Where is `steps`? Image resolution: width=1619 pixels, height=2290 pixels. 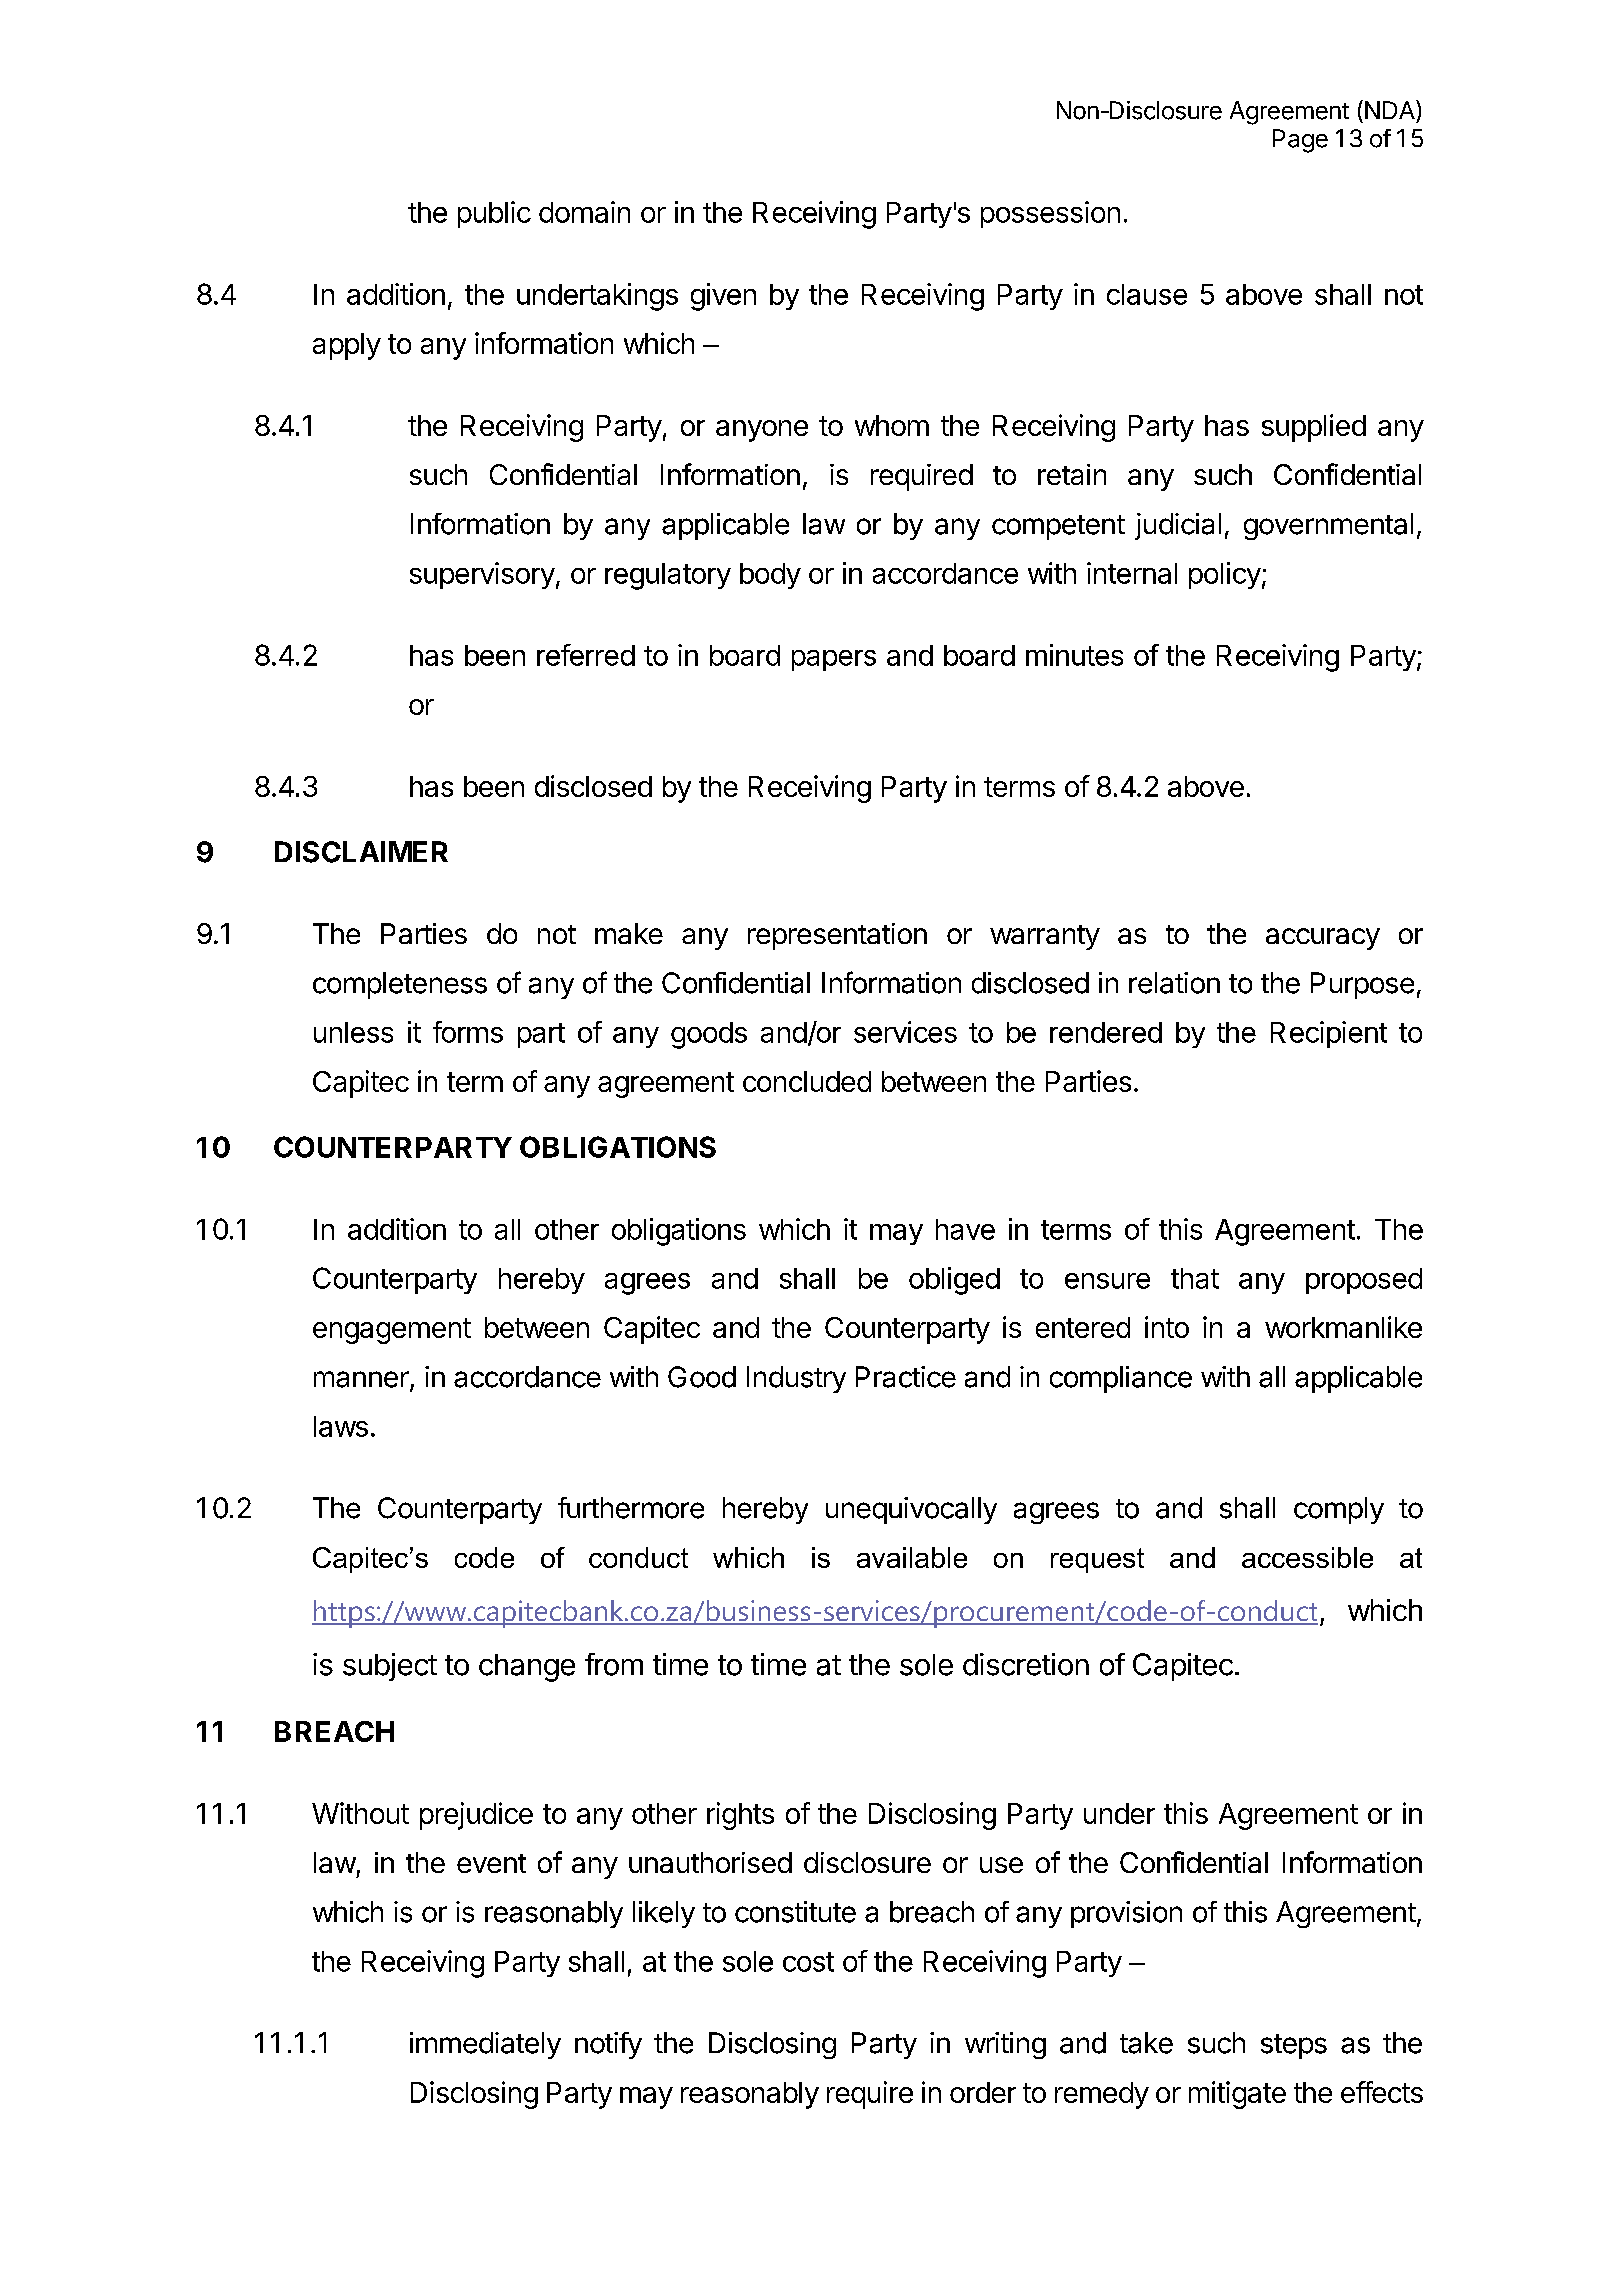 steps is located at coordinates (1294, 2046).
